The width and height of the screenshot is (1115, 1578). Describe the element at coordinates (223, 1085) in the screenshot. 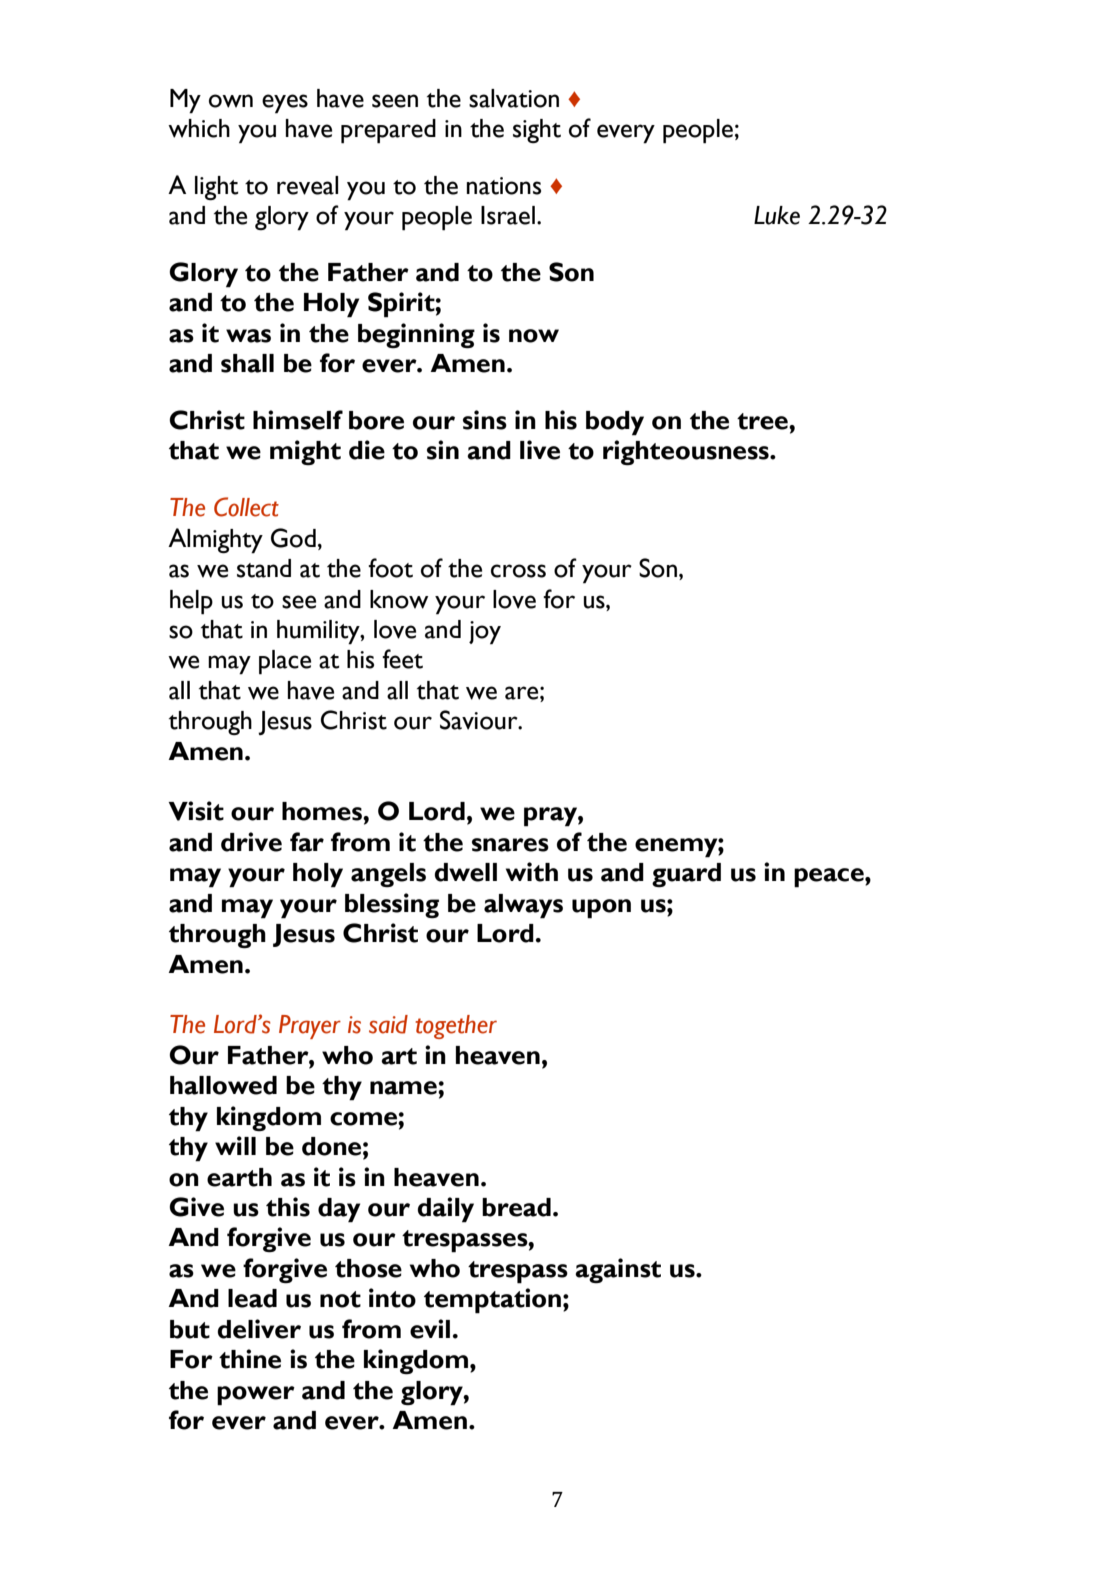

I see `hallowed` at that location.
